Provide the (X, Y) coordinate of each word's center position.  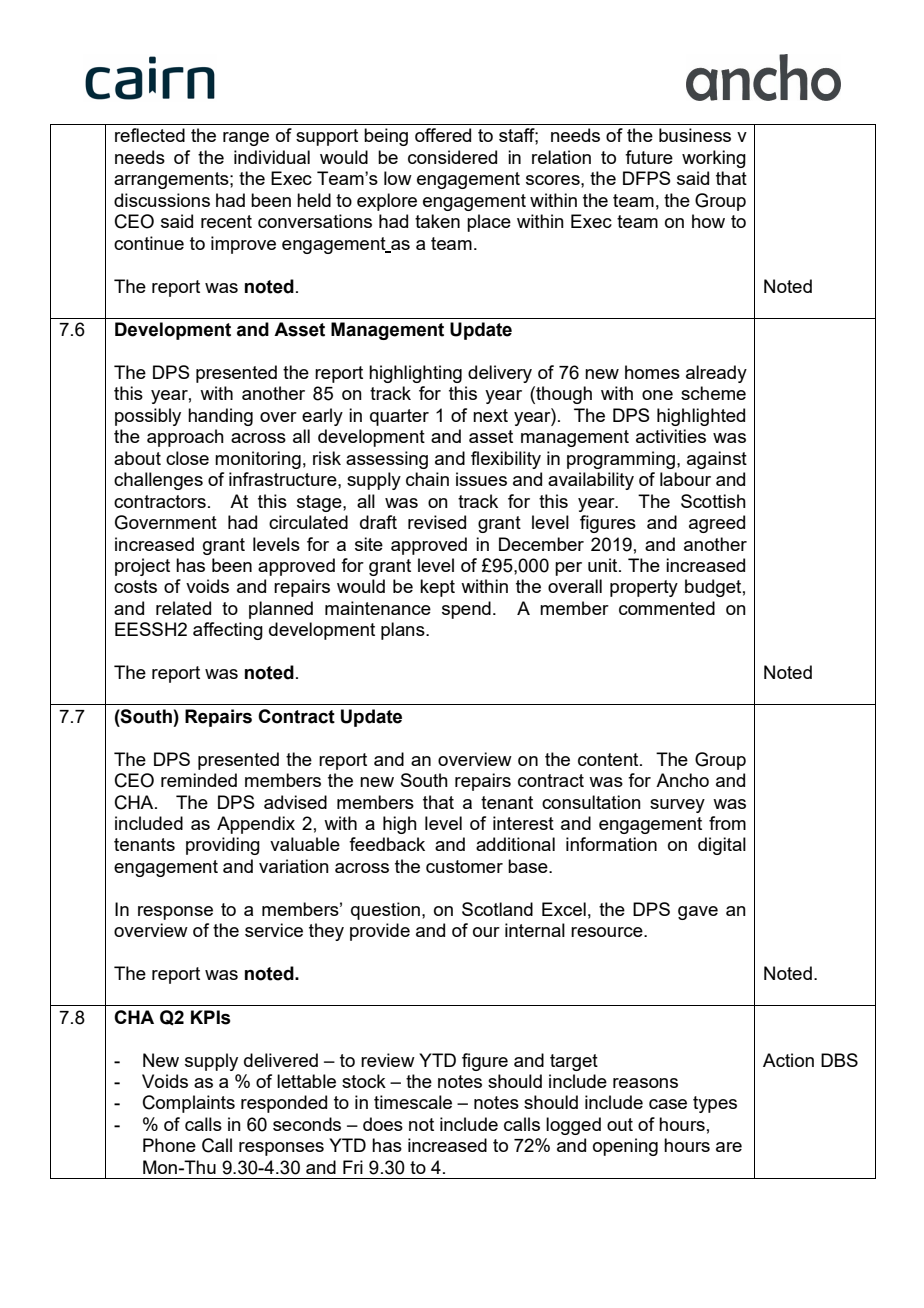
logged (573, 1126)
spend (466, 610)
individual (272, 157)
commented (667, 608)
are (729, 1147)
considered (452, 157)
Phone (169, 1145)
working (714, 159)
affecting (228, 631)
